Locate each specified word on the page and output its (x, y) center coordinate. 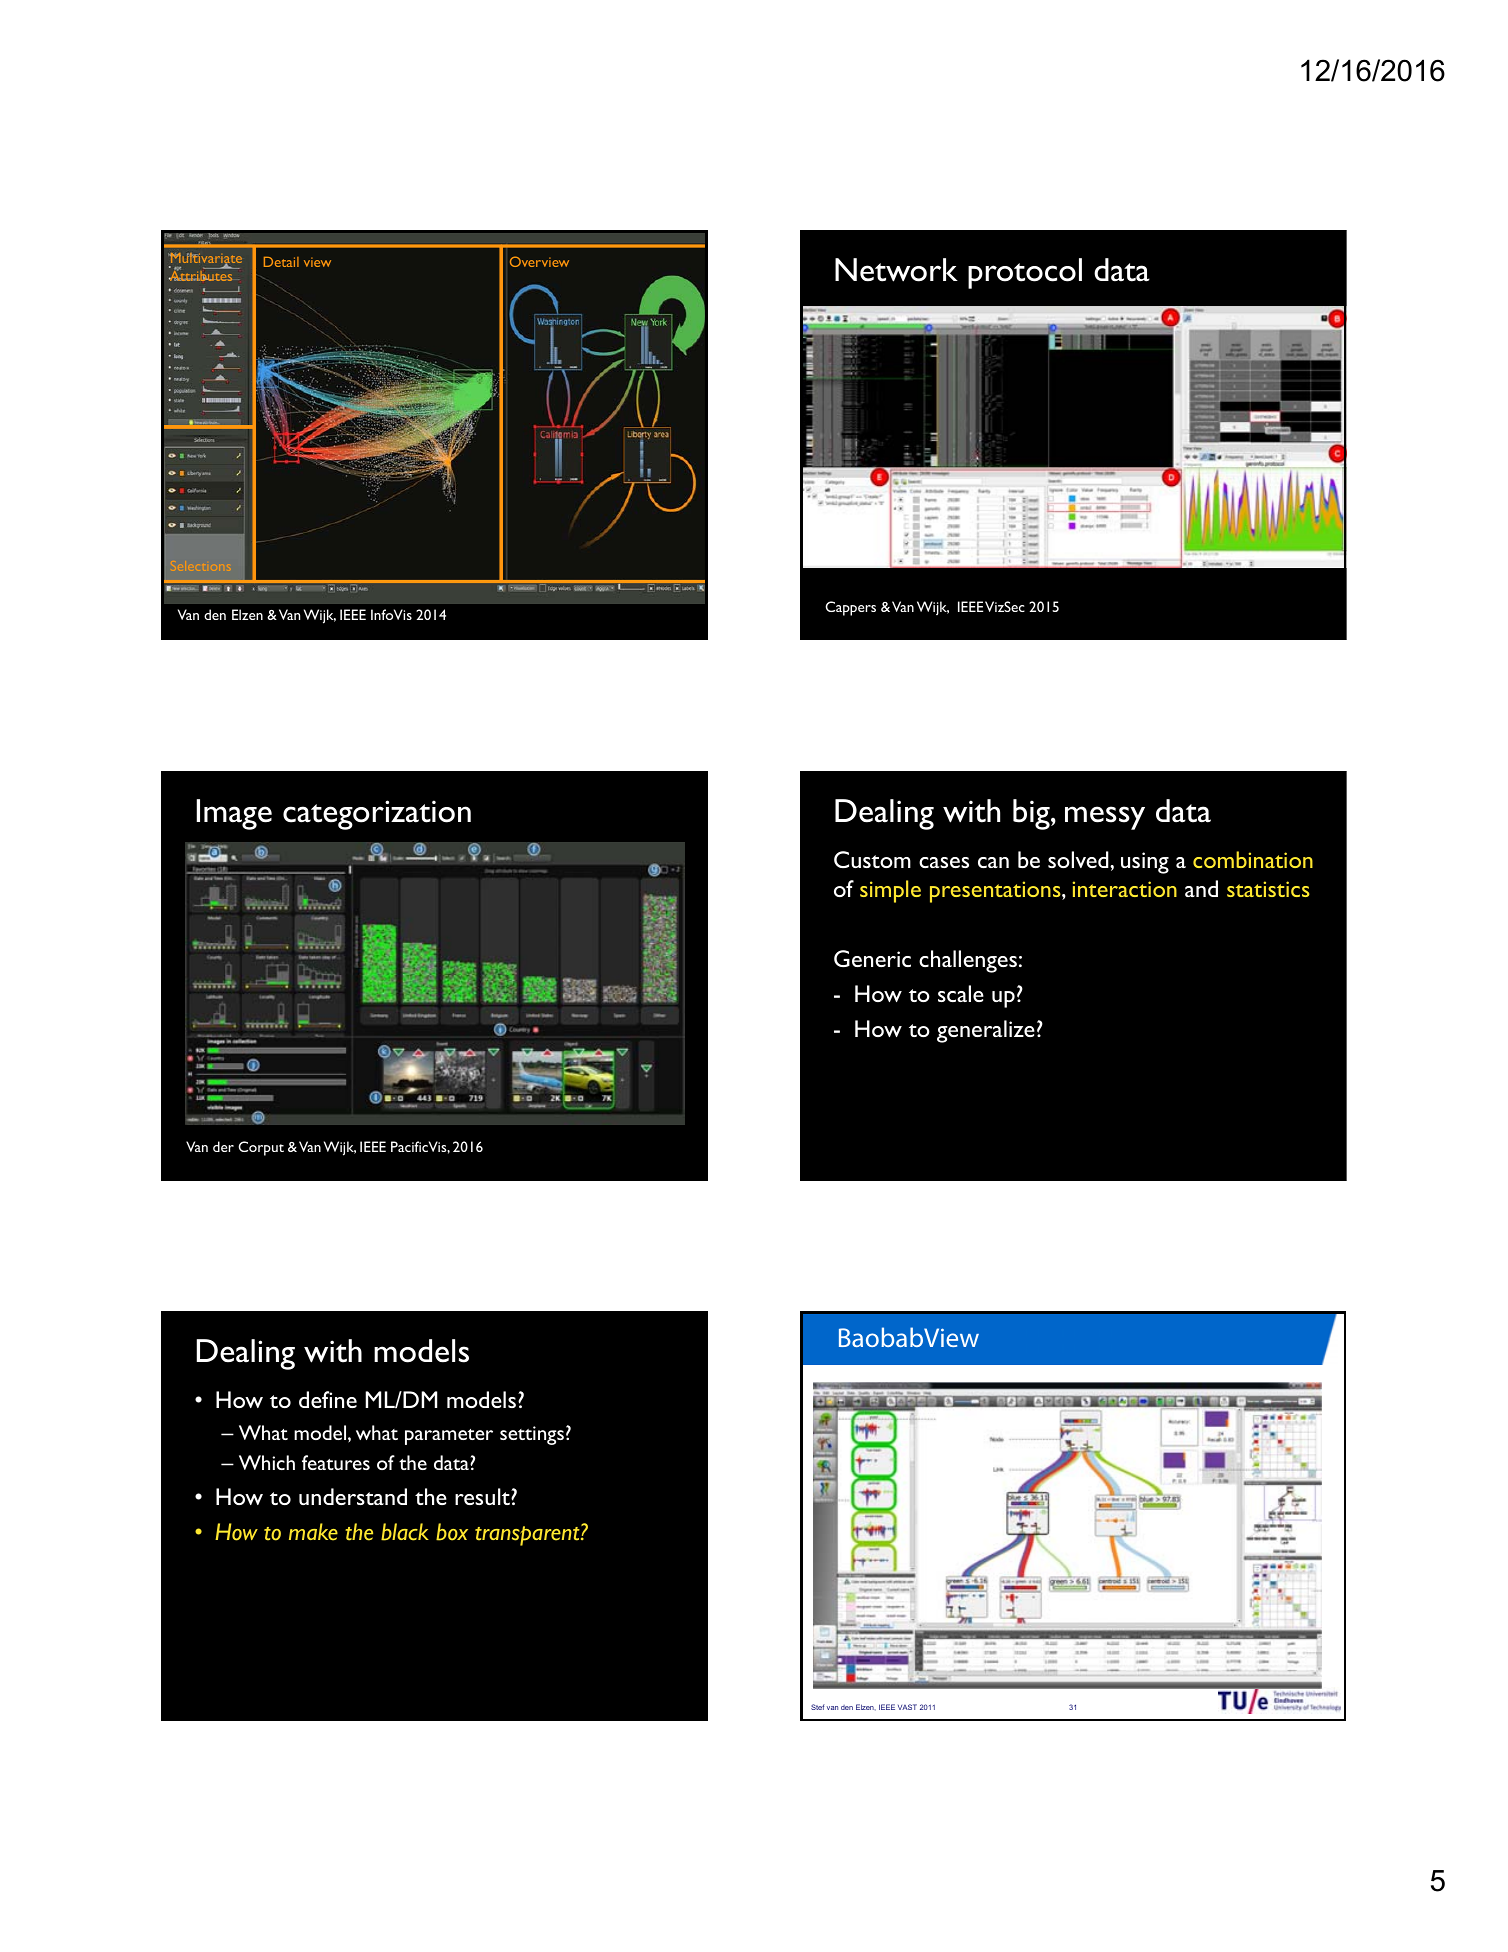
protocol (1025, 273)
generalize (986, 1031)
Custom (872, 859)
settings (532, 1435)
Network (896, 270)
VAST (907, 1707)
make (313, 1532)
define (328, 1399)
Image (234, 814)
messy (1105, 818)
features (336, 1462)
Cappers (850, 608)
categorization (377, 815)
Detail (281, 262)
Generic (872, 958)
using (1145, 863)
